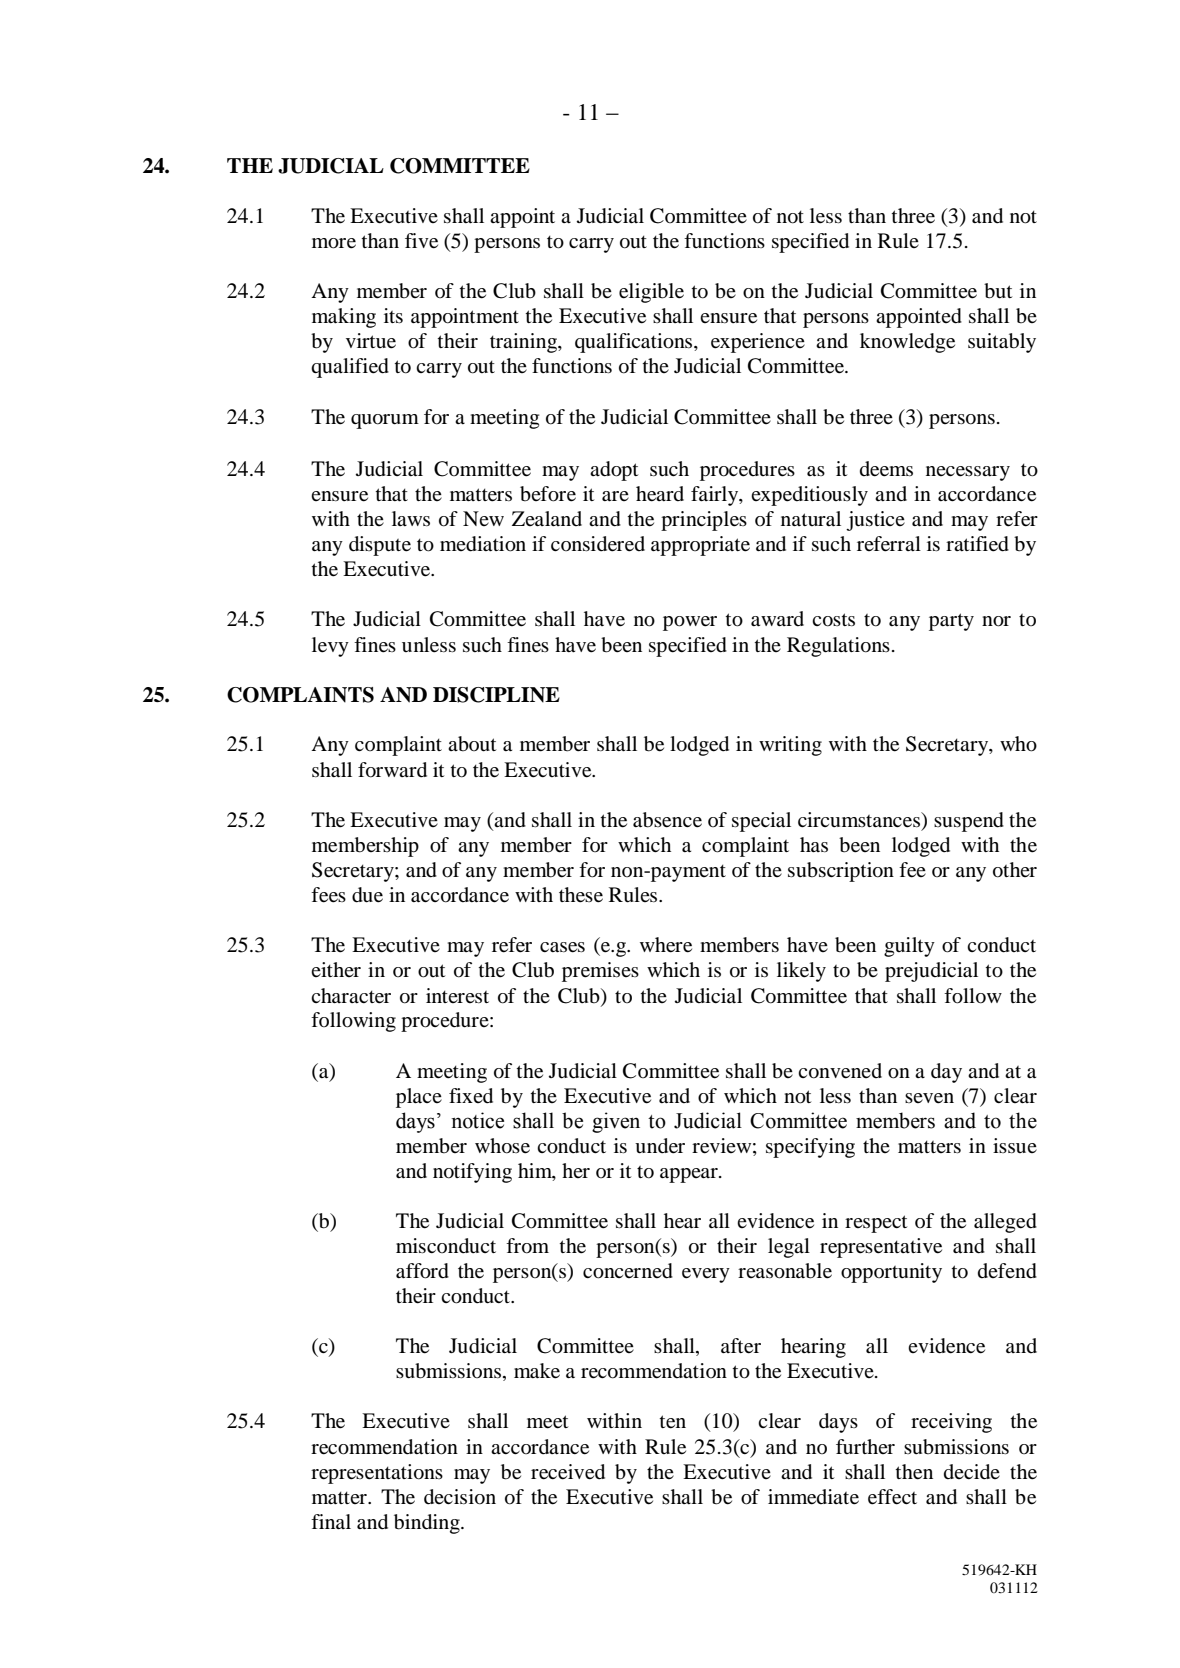 This screenshot has height=1668, width=1180. I want to click on under, so click(660, 1146).
